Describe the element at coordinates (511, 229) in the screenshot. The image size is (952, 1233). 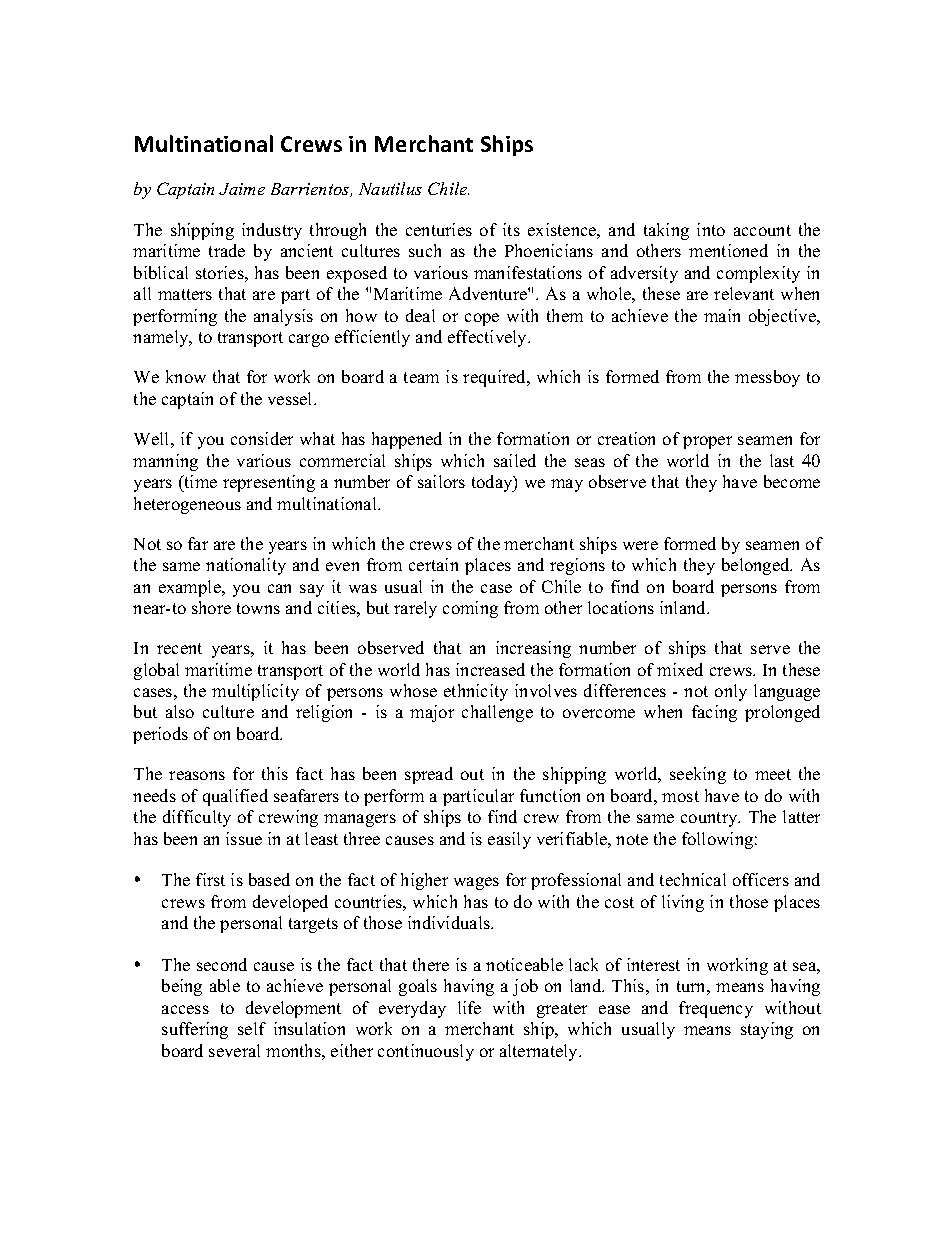
I see `its` at that location.
